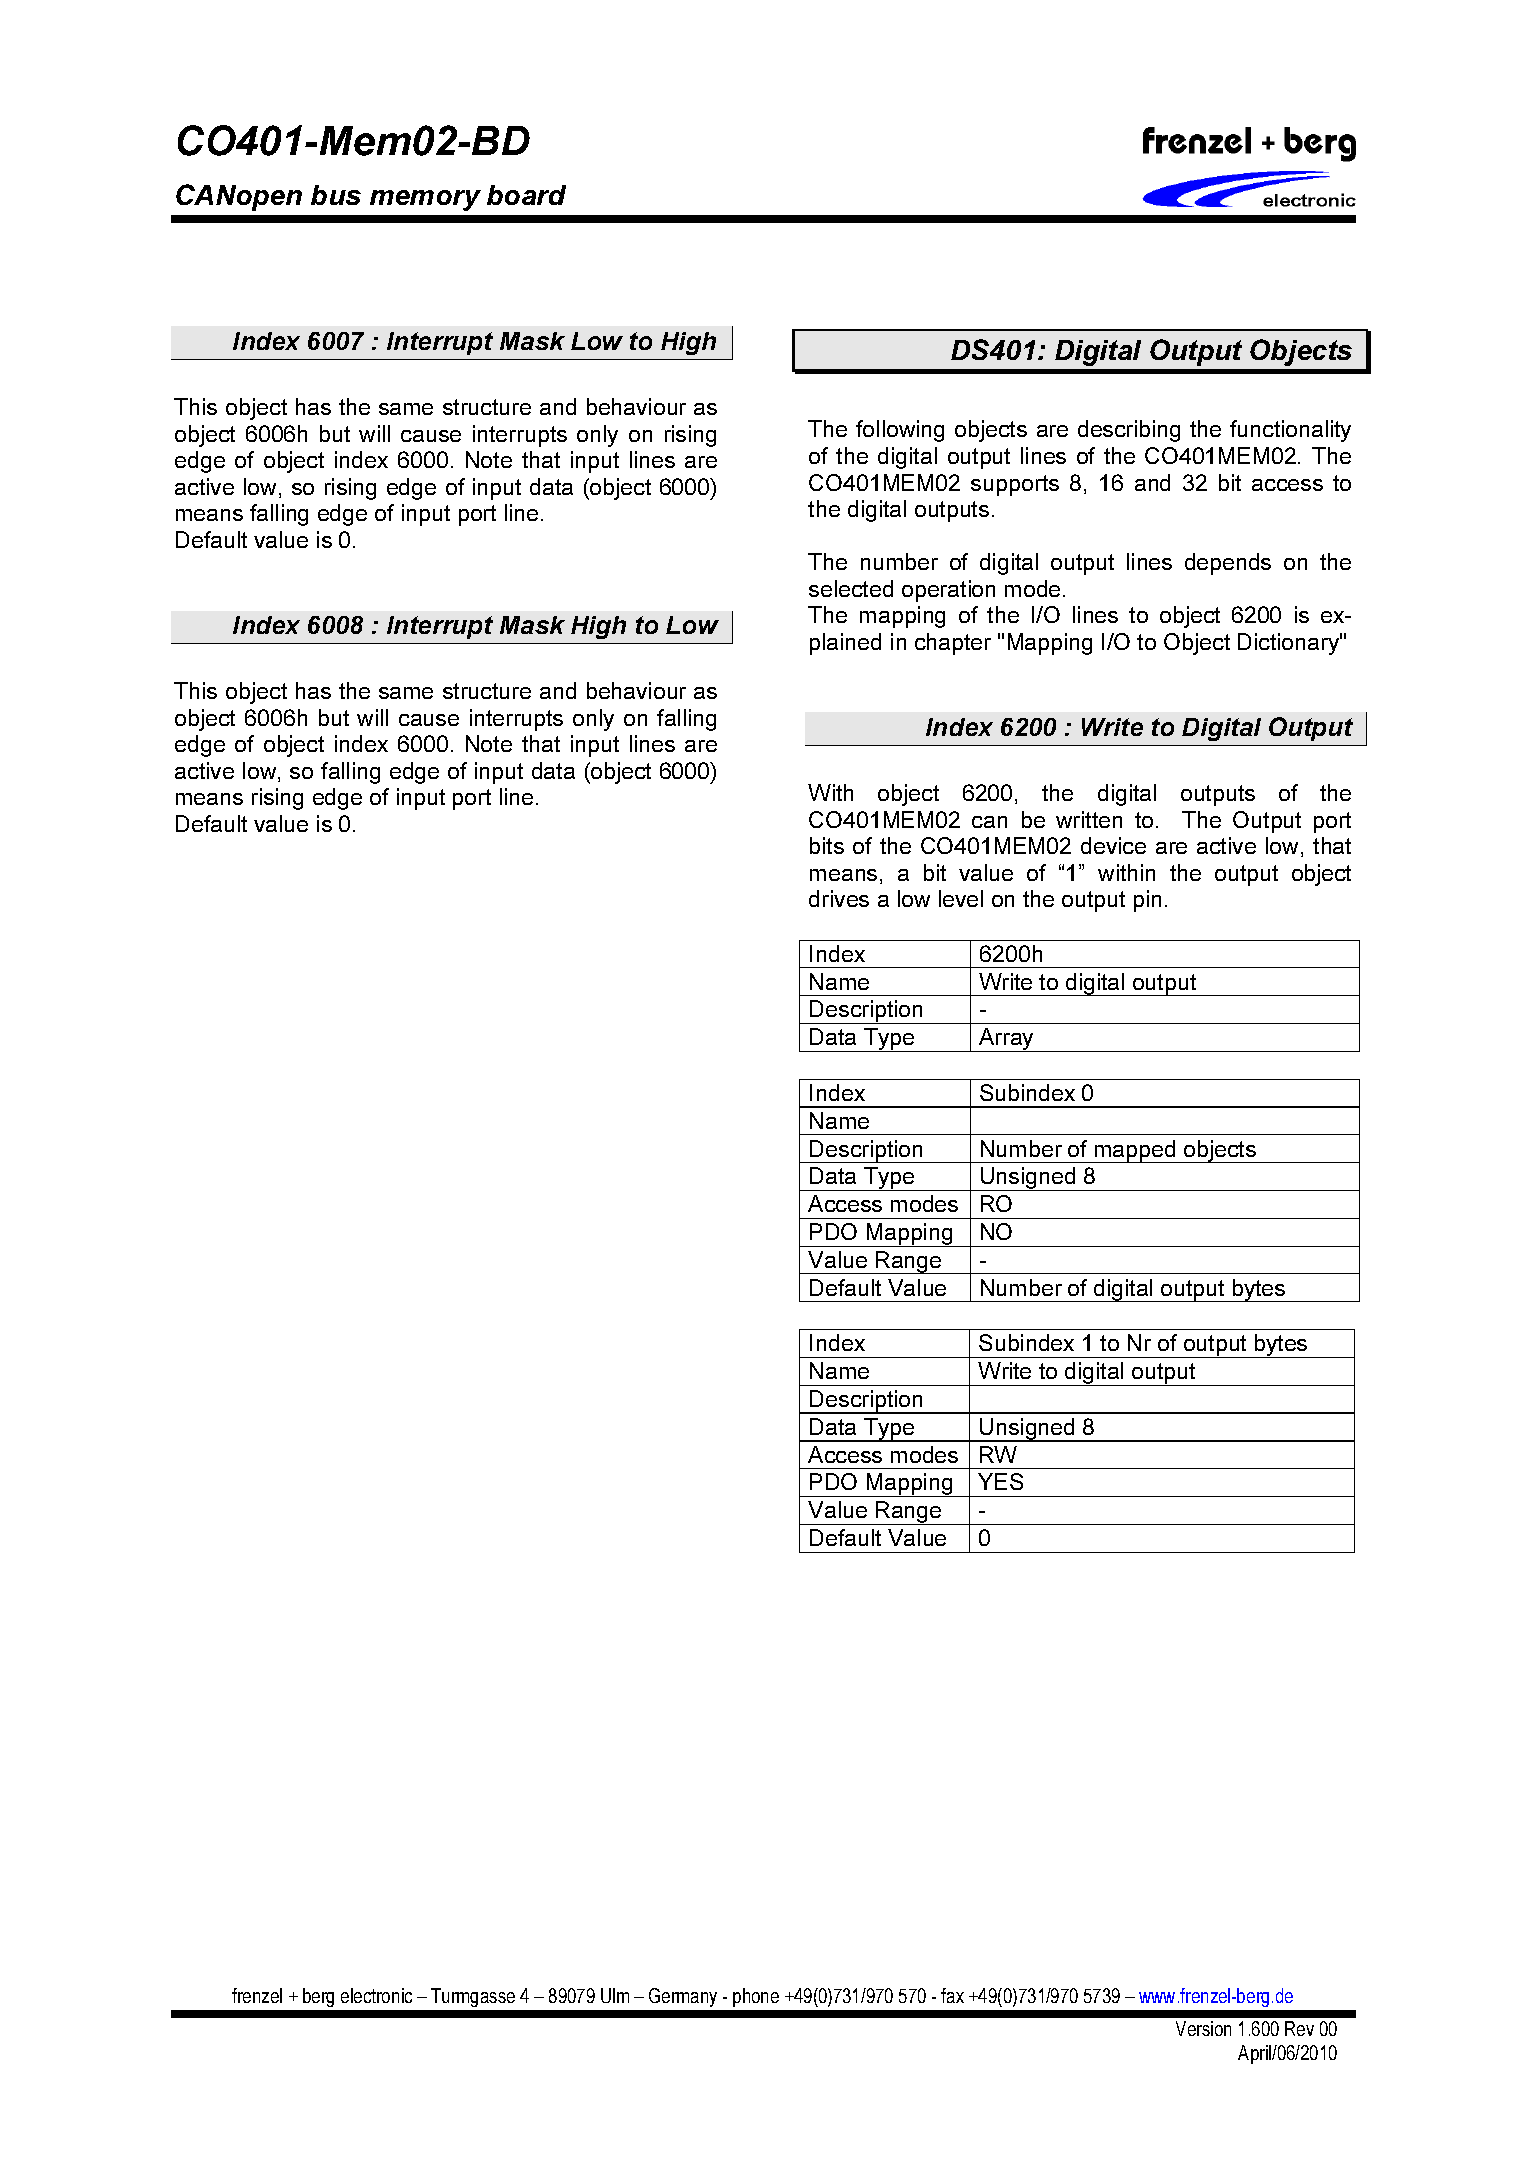 The image size is (1526, 2160). I want to click on drives, so click(839, 898).
